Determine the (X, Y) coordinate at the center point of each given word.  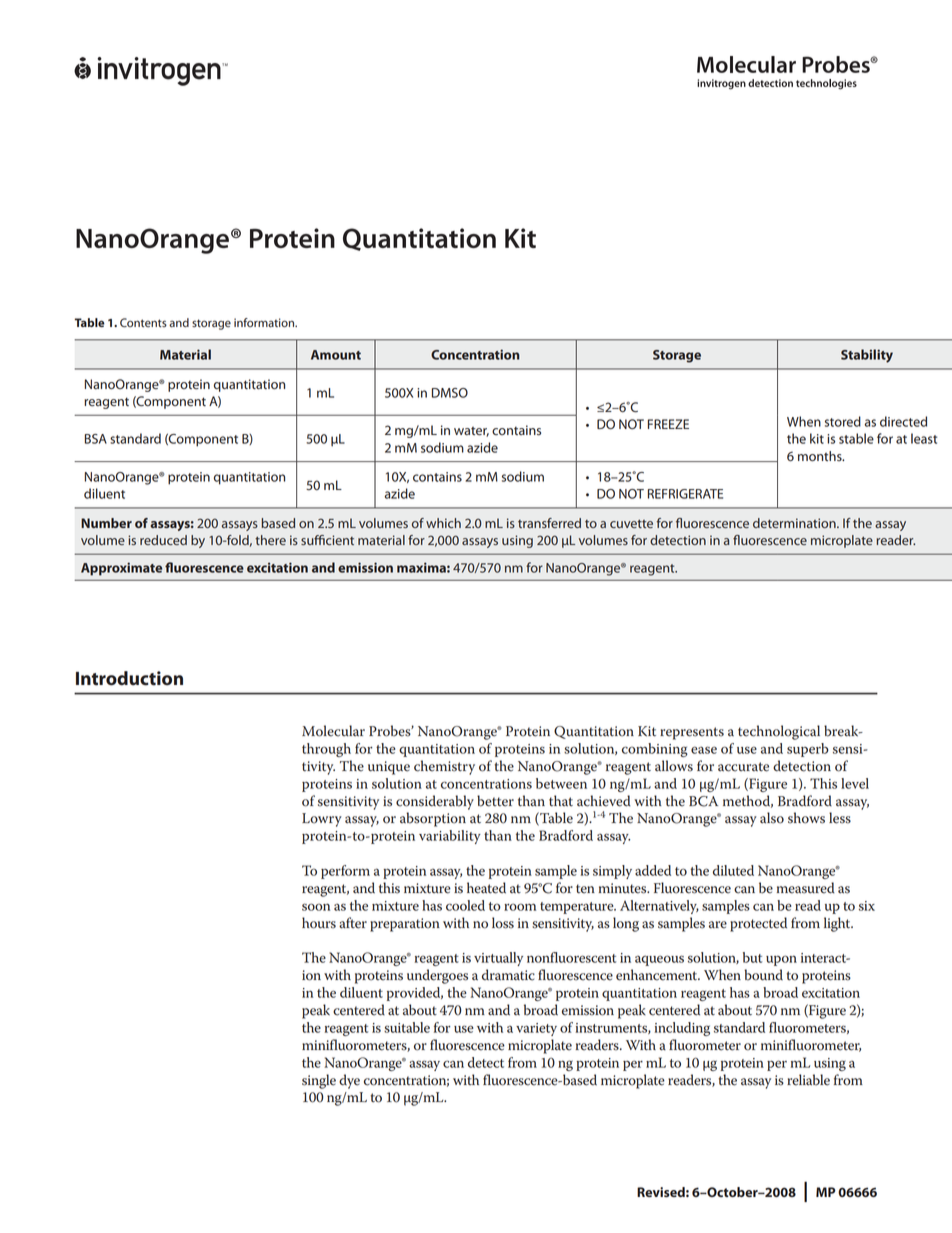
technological (779, 732)
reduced (163, 540)
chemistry (444, 767)
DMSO (450, 393)
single (319, 1081)
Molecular (333, 731)
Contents (143, 323)
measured (806, 888)
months (821, 456)
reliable (808, 1080)
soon (316, 907)
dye (349, 1081)
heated (486, 888)
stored (843, 421)
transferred (549, 523)
